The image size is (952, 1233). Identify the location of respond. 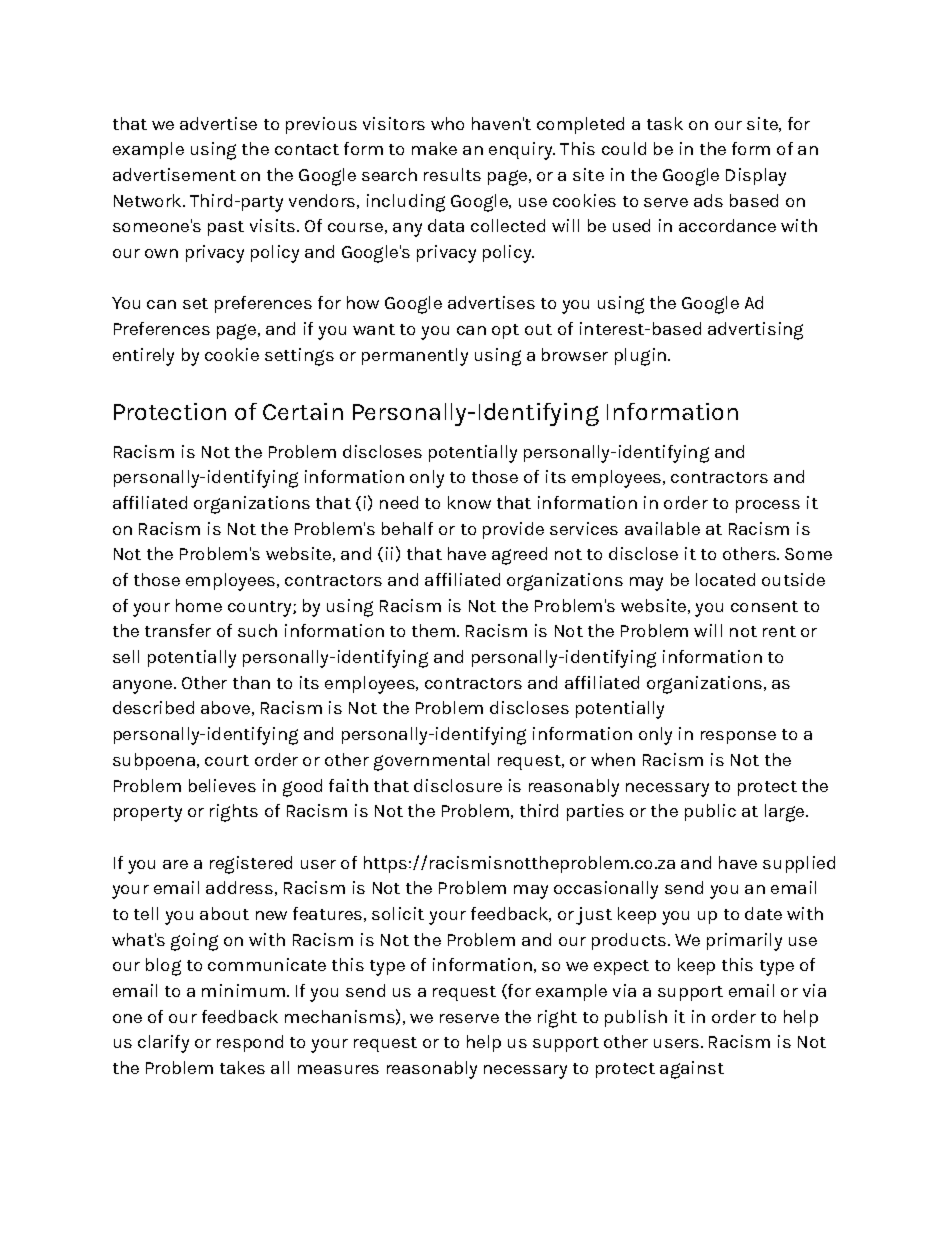
(250, 1043).
